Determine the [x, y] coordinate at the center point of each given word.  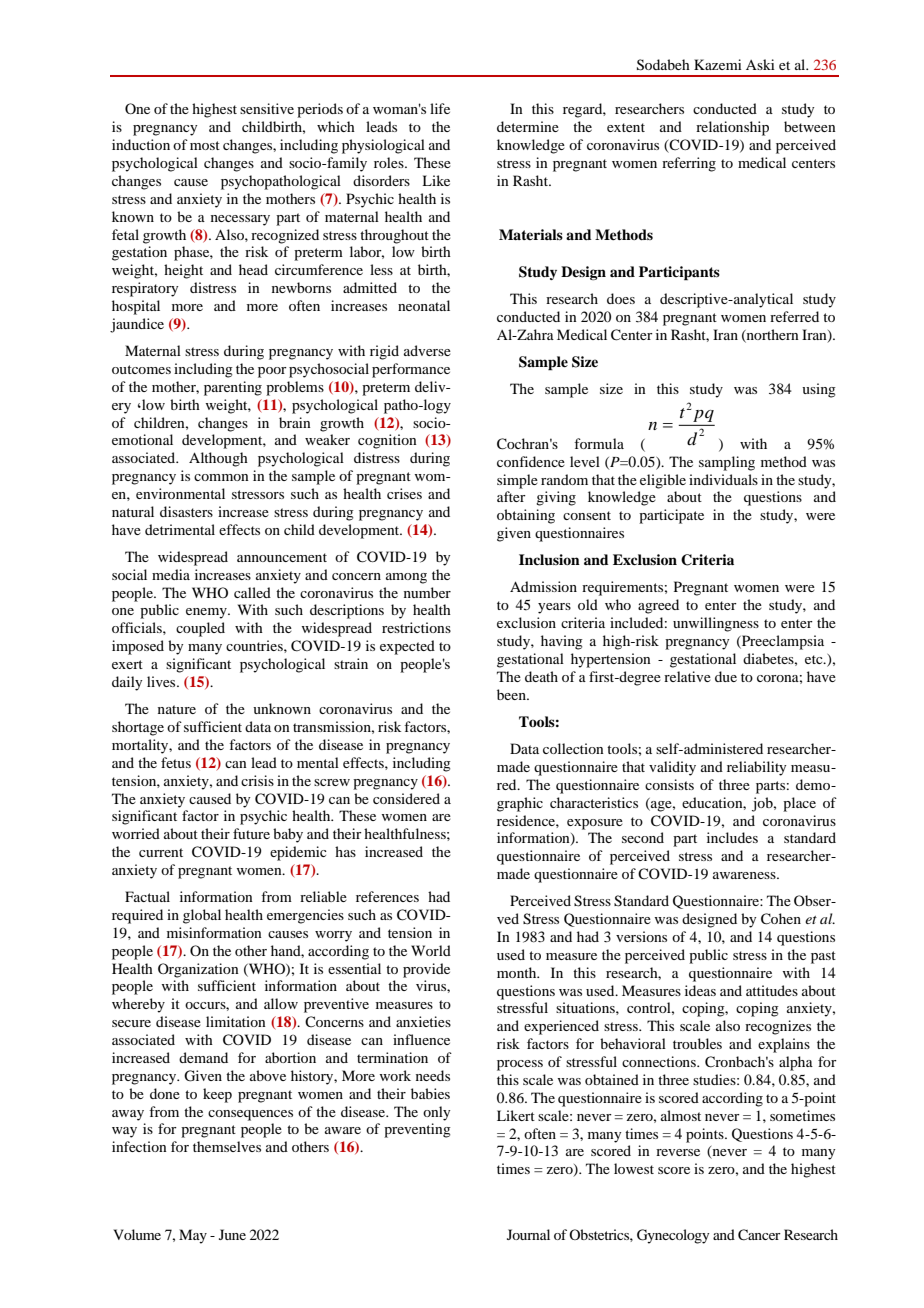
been [512, 694]
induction [141, 144]
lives [162, 681]
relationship [732, 128]
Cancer [759, 1235]
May [193, 1236]
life [440, 108]
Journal [528, 1234]
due [726, 676]
